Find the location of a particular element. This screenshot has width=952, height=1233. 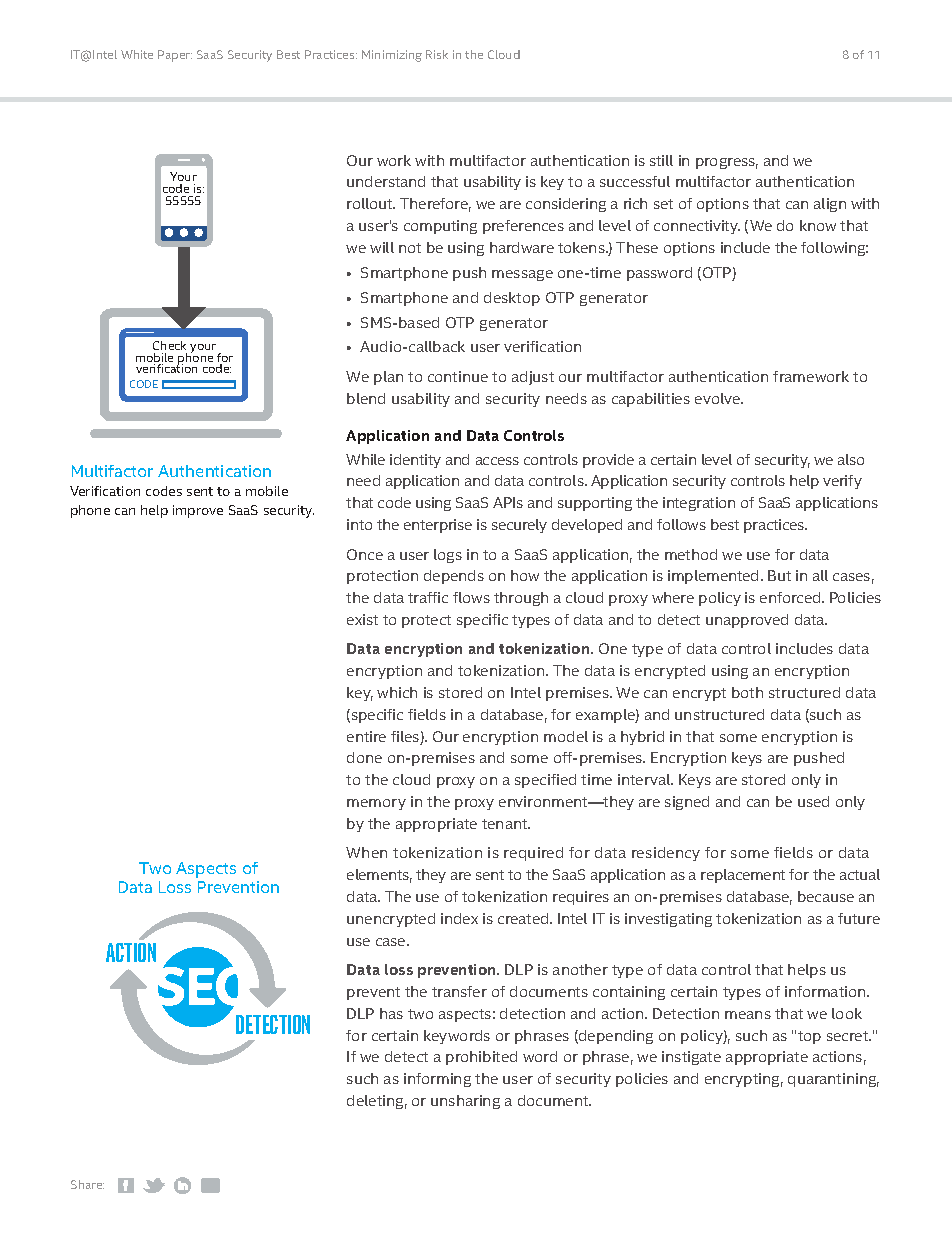

unapproved is located at coordinates (747, 621).
